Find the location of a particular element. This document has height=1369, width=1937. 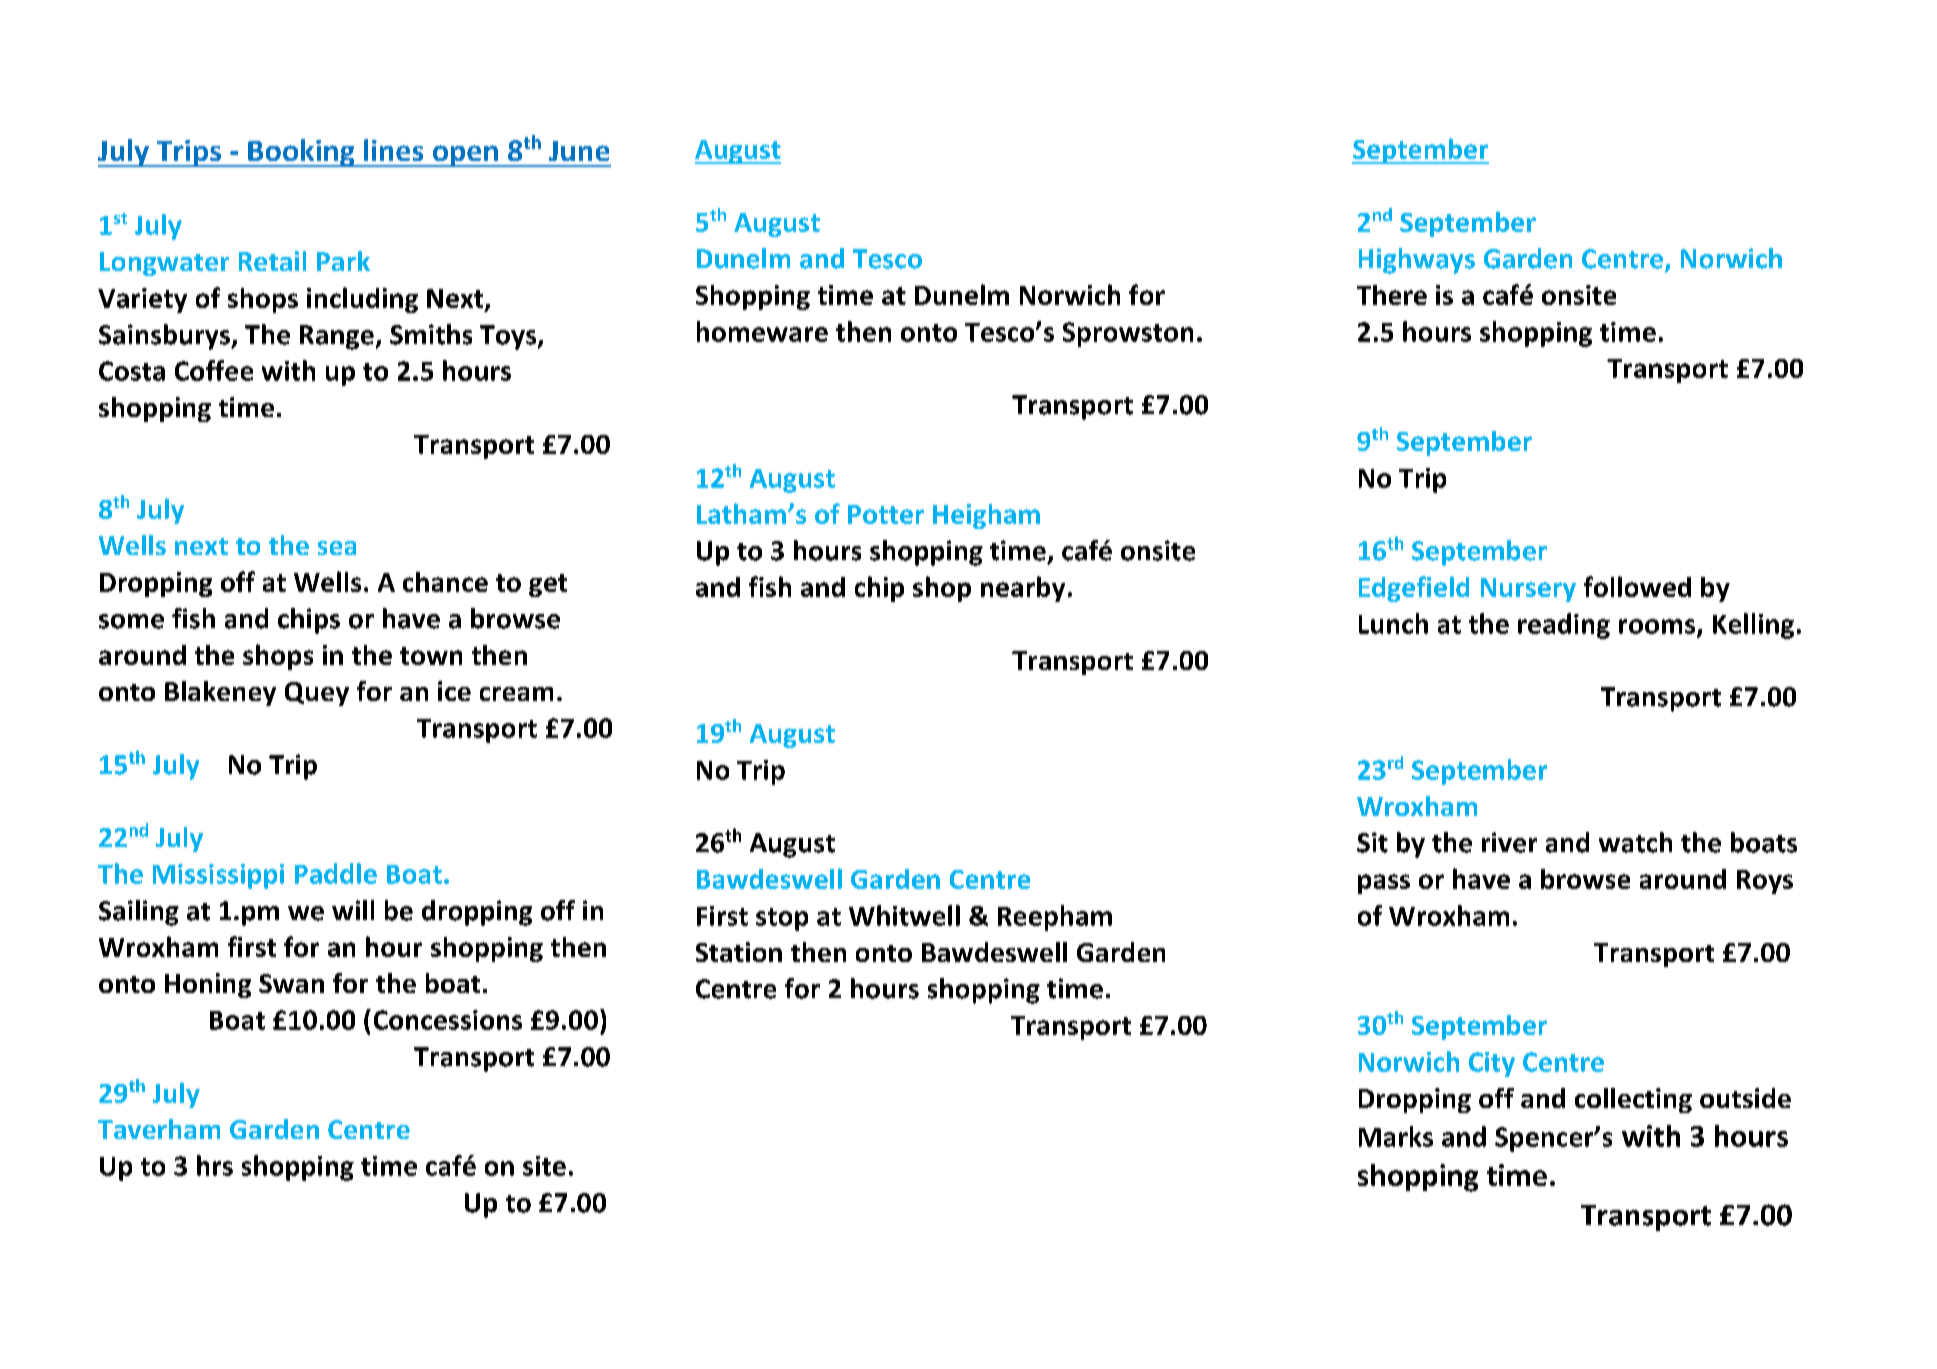

Potter is located at coordinates (886, 514).
